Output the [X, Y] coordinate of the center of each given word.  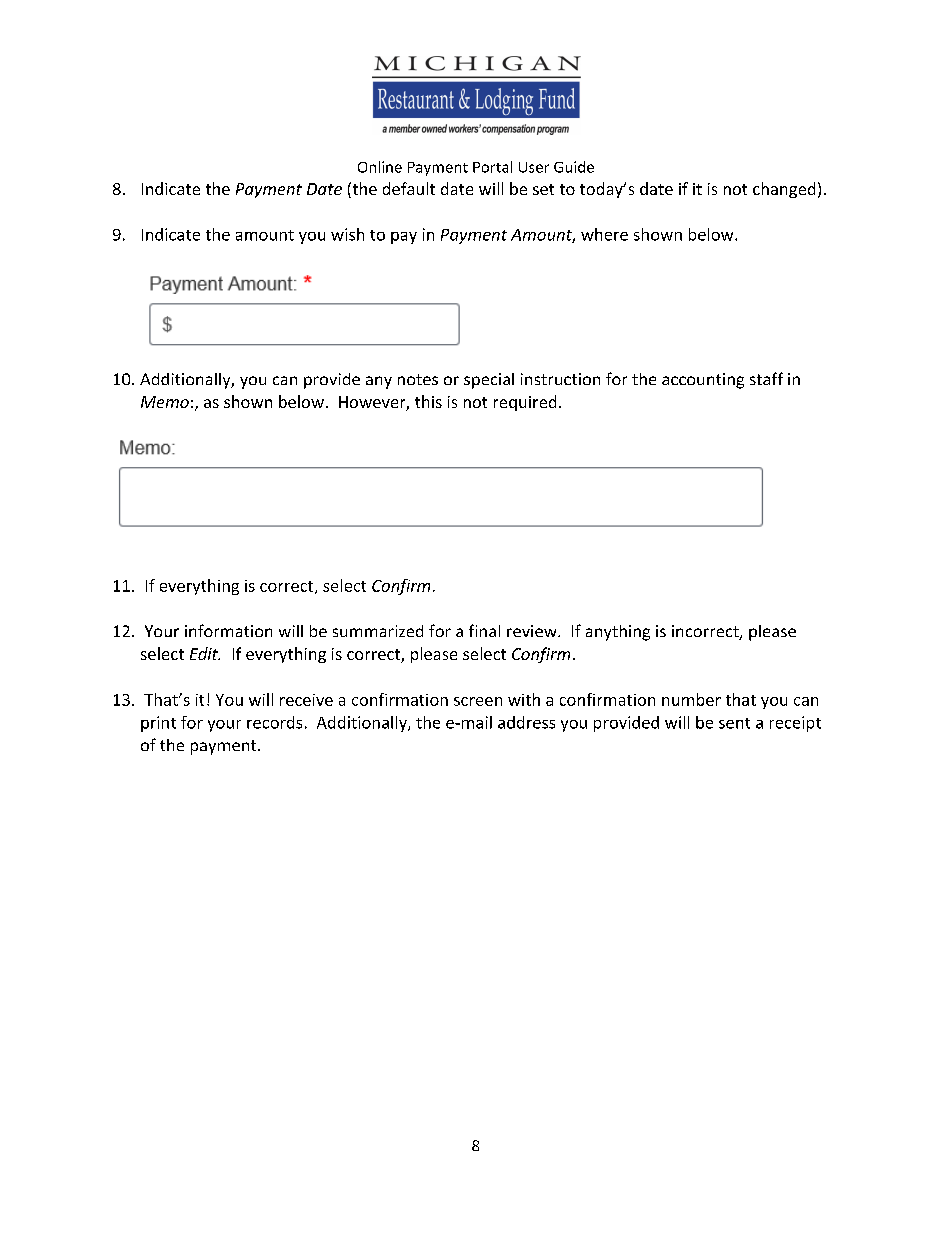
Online [380, 167]
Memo [165, 402]
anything [618, 633]
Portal [492, 167]
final [484, 630]
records [274, 722]
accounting [703, 381]
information [228, 630]
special [489, 381]
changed [784, 190]
